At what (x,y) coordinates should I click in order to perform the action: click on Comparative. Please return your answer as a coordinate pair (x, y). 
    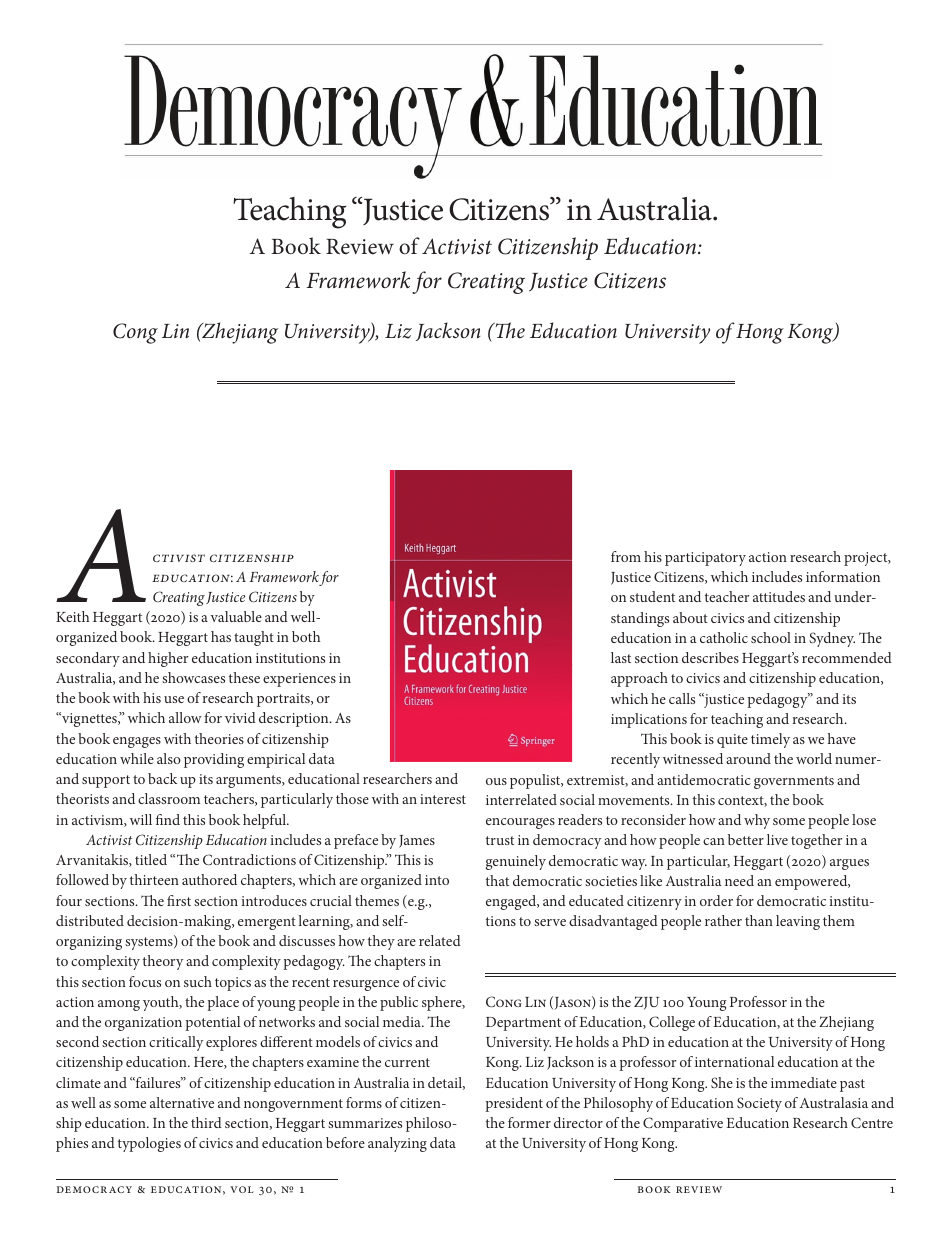
    Looking at the image, I should click on (683, 1124).
